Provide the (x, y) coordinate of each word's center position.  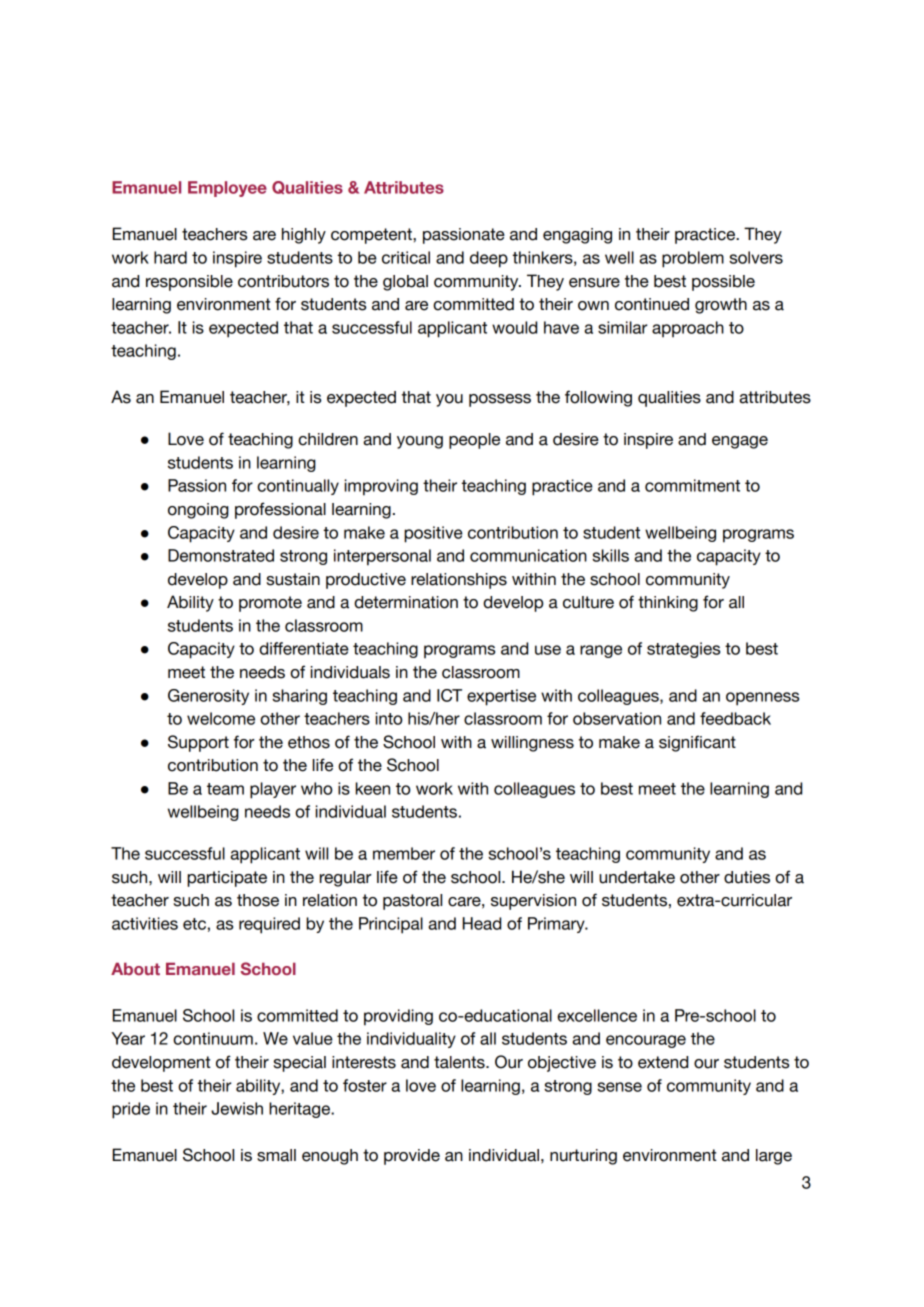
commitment (692, 485)
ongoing (198, 511)
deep (489, 259)
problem (693, 259)
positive (433, 534)
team (225, 789)
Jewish (237, 1108)
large (774, 1157)
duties (747, 877)
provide (412, 1157)
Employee (227, 189)
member (404, 853)
